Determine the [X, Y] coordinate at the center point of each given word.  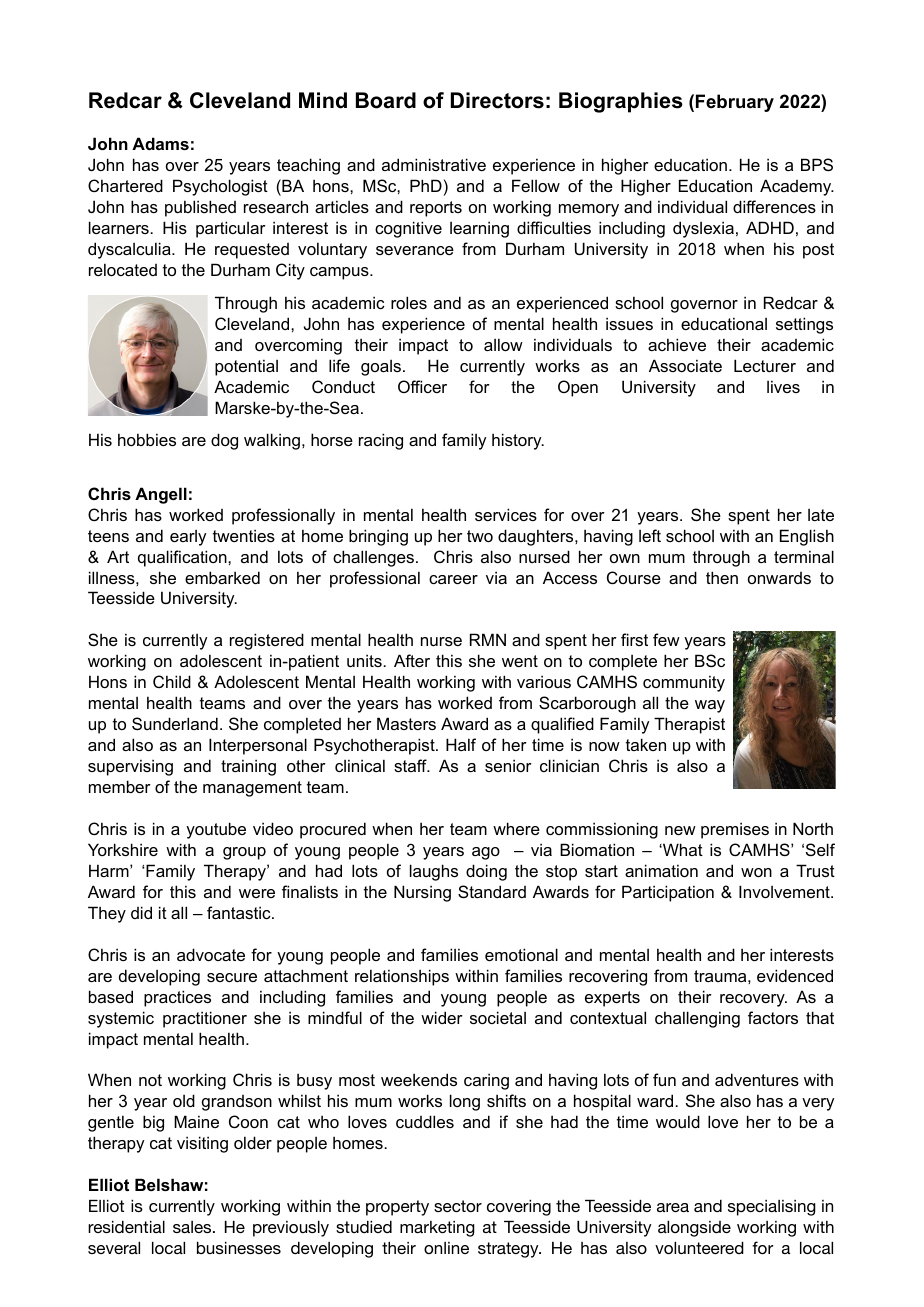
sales [193, 1227]
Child [172, 681]
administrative [434, 164]
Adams [160, 143]
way [710, 706]
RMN [488, 639]
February [735, 103]
